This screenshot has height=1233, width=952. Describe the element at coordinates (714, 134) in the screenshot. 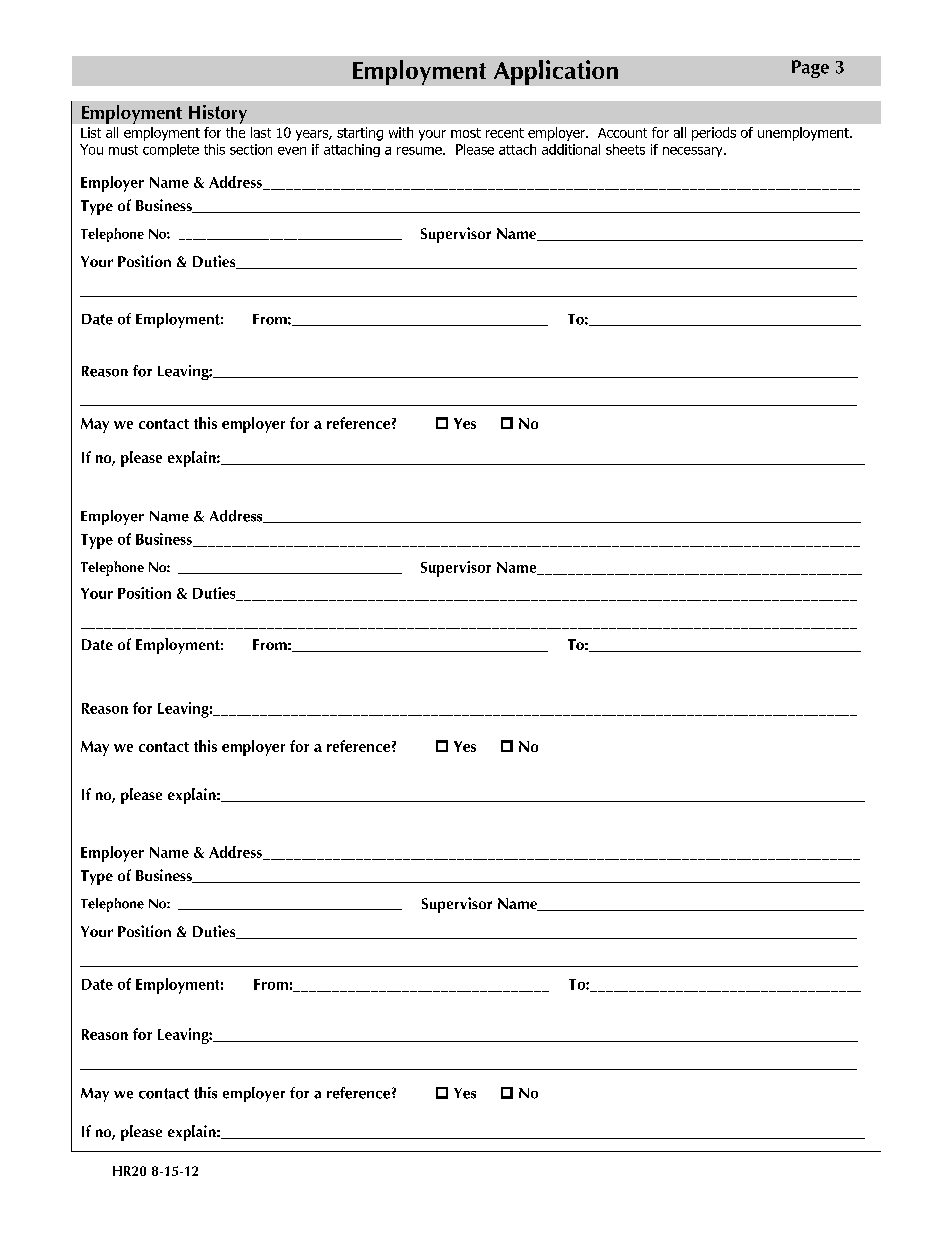

I see `periods` at that location.
